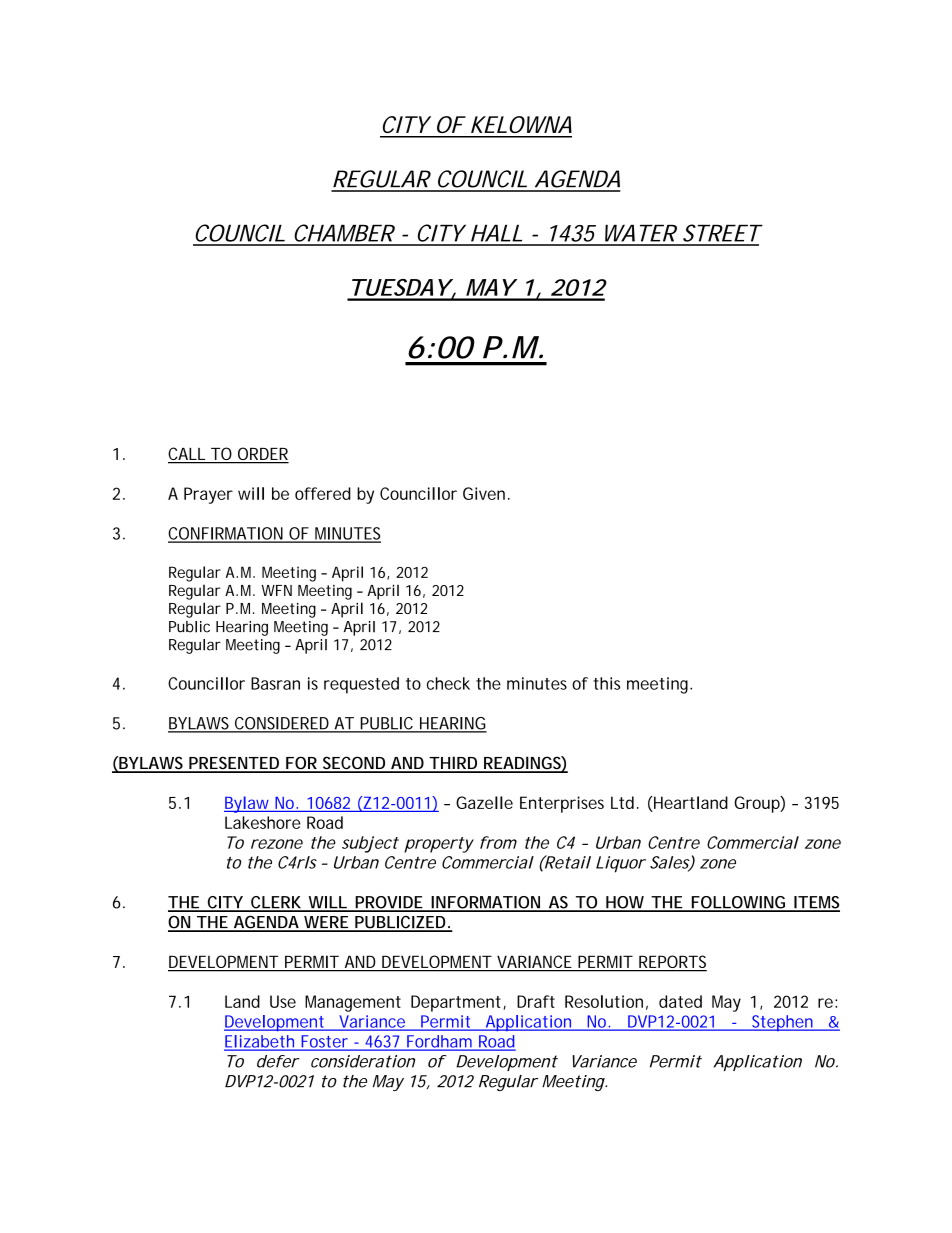 The image size is (952, 1233). Describe the element at coordinates (536, 1001) in the image. I see `Draft` at that location.
